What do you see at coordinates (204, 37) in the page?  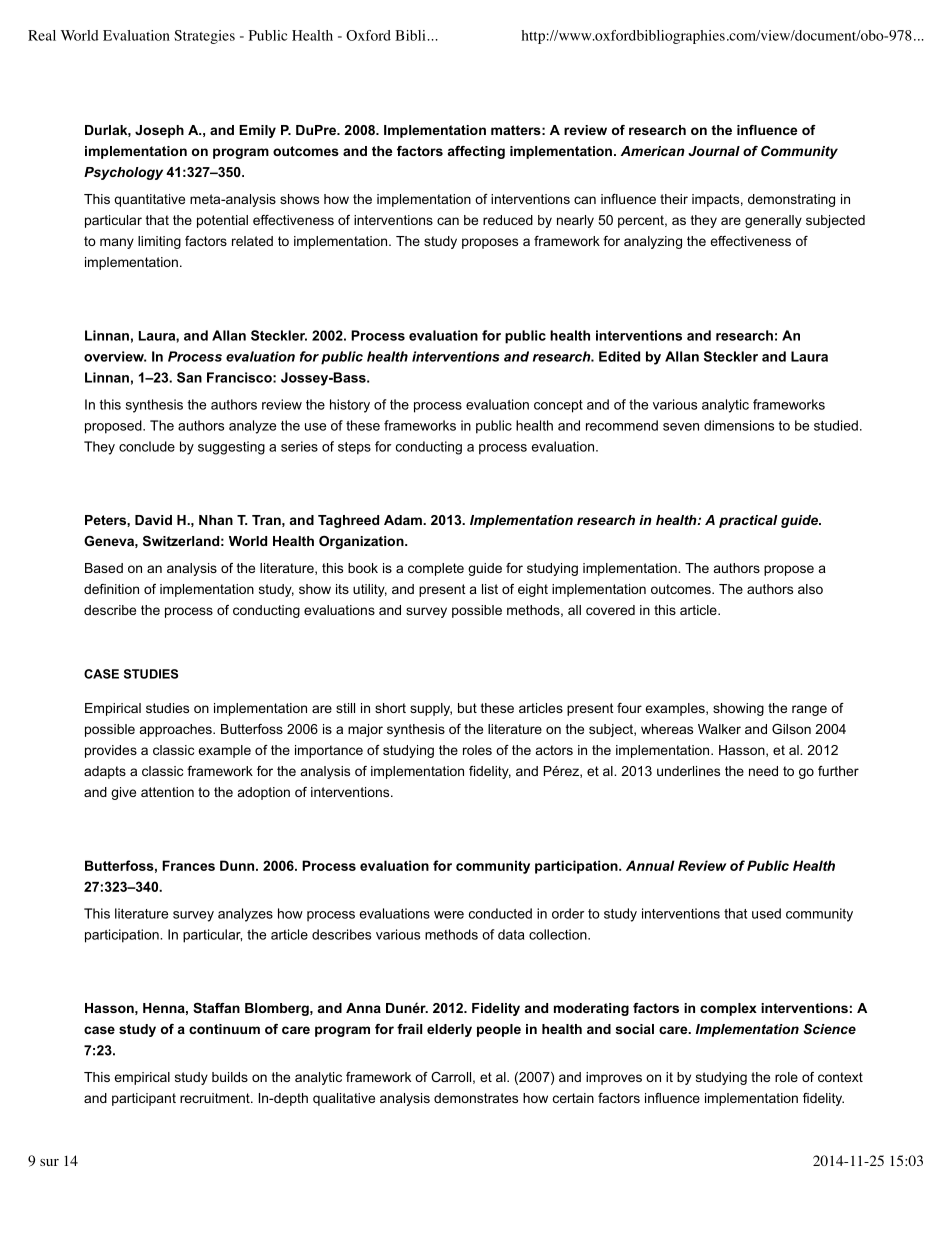 I see `Strategies` at bounding box center [204, 37].
